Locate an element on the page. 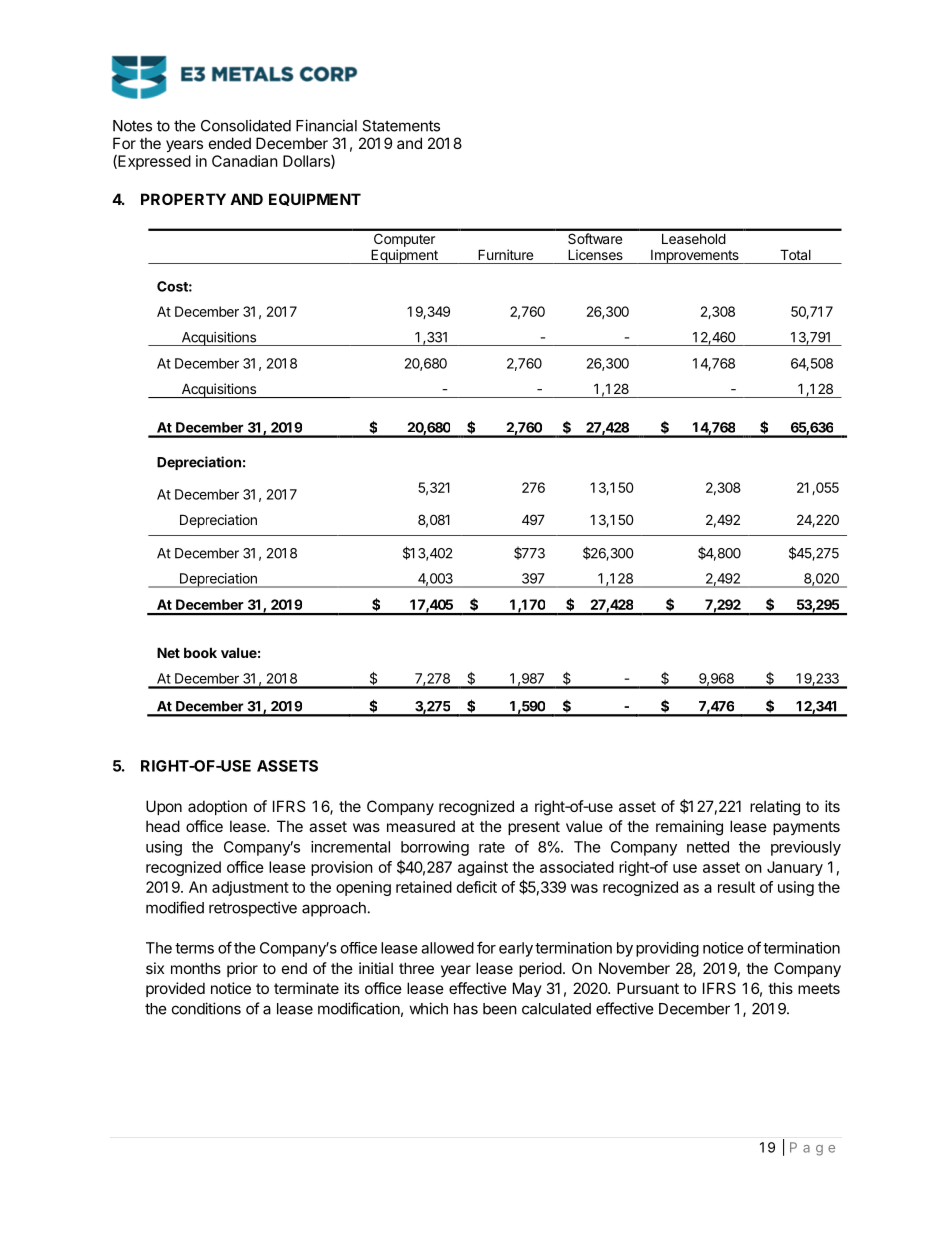 This document has height=1233, width=952. Statements is located at coordinates (401, 126).
